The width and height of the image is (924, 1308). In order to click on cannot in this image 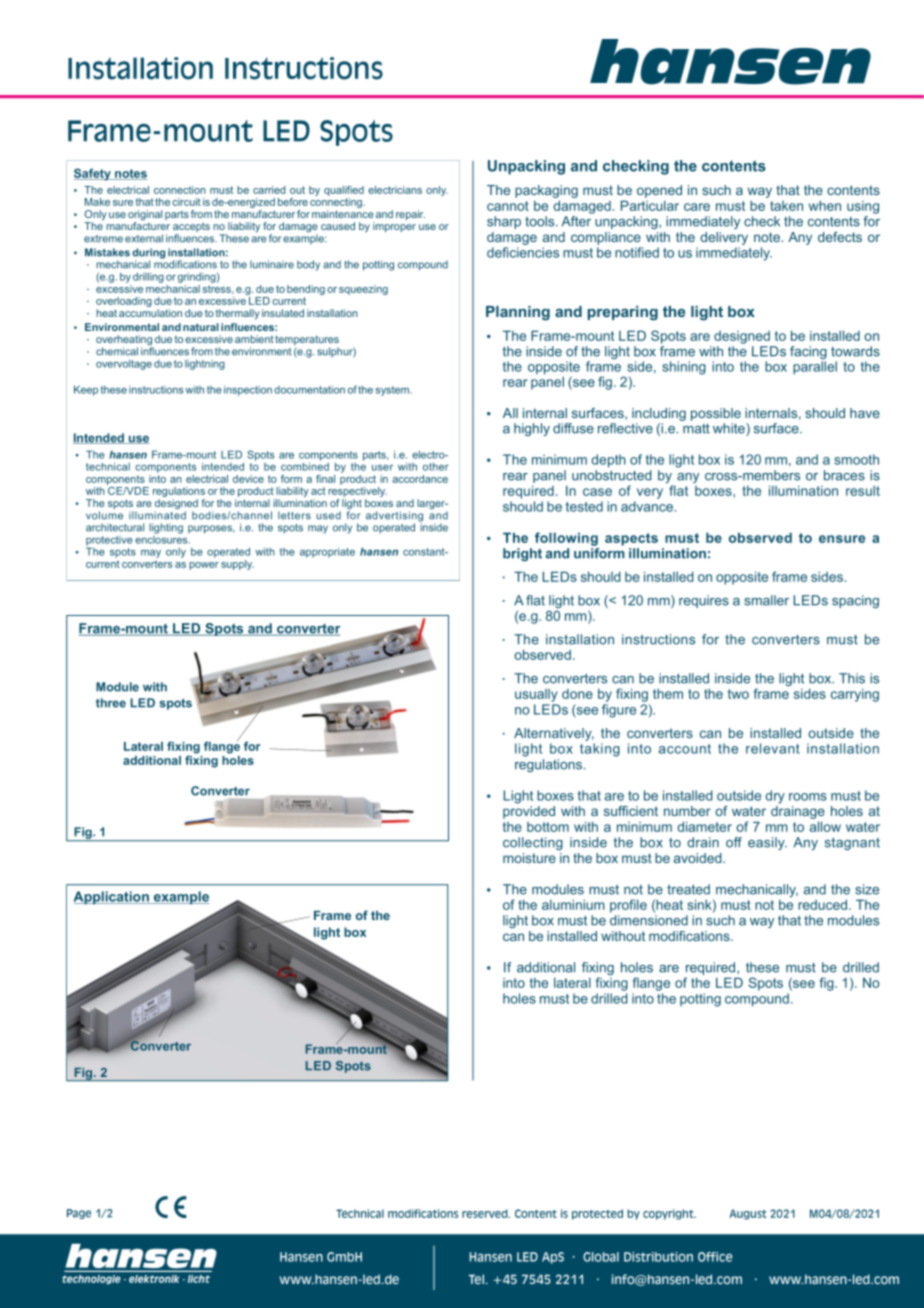, I will do `click(508, 206)`.
